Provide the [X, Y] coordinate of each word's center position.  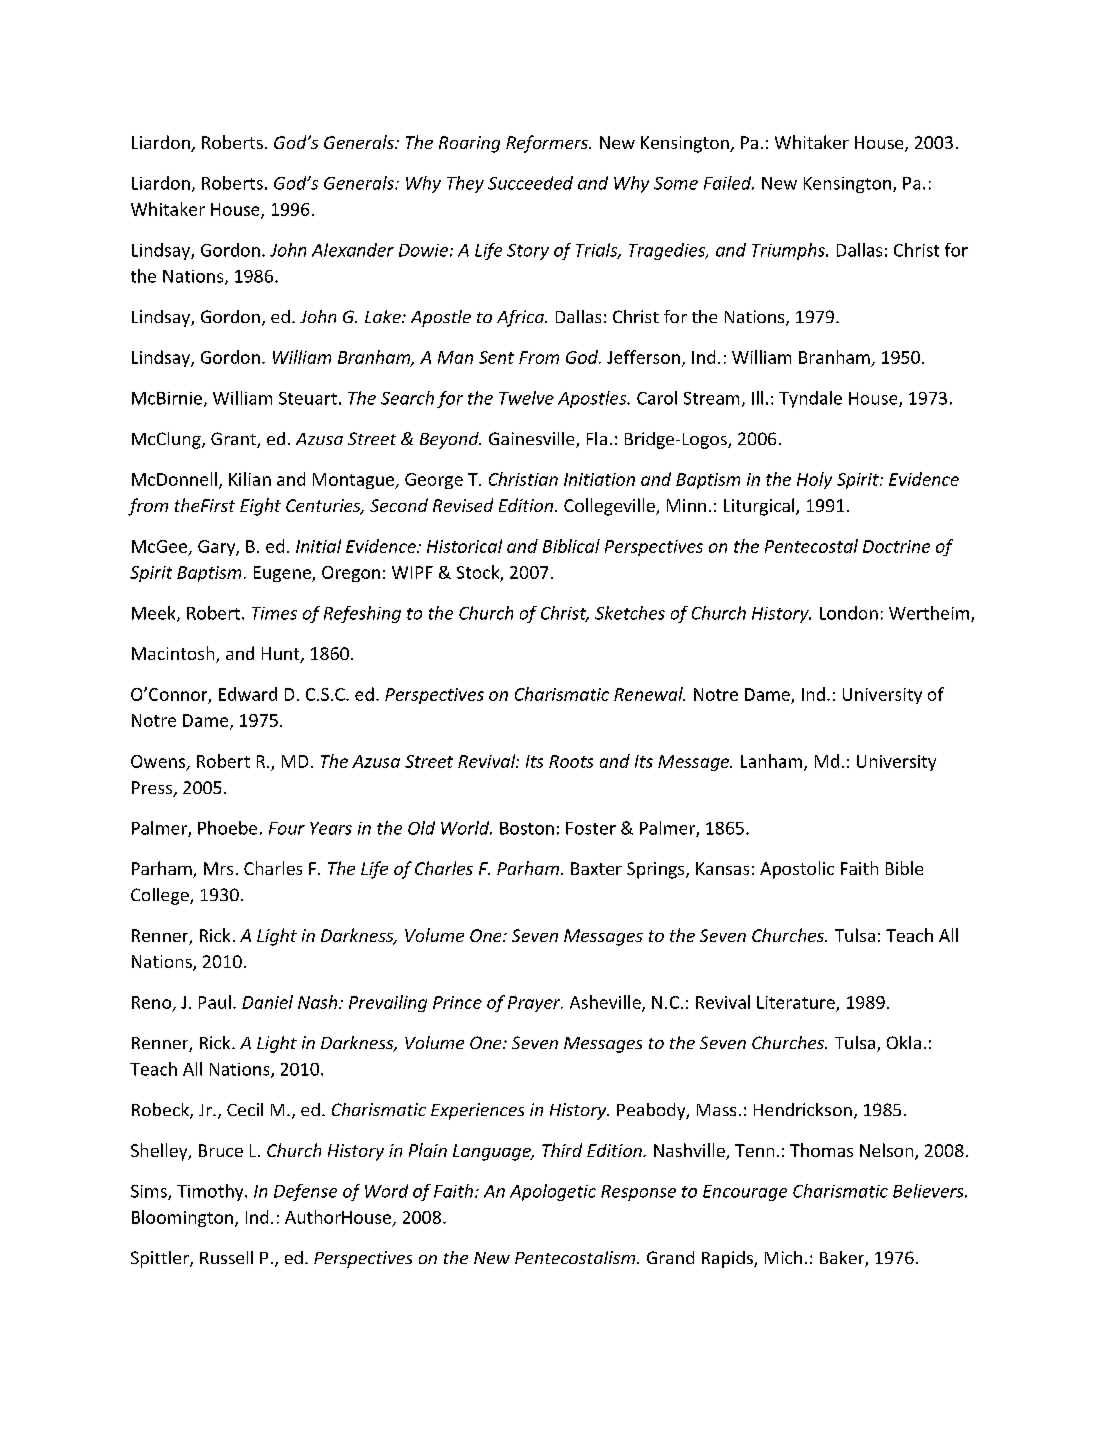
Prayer [535, 1004]
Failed [729, 183]
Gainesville [533, 440]
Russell [226, 1257]
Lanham [773, 762]
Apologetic [553, 1192]
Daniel [267, 1002]
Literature [796, 1002]
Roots [571, 761]
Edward [248, 694]
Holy [814, 480]
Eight [260, 507]
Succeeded [530, 183]
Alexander [353, 250]
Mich [783, 1257]
